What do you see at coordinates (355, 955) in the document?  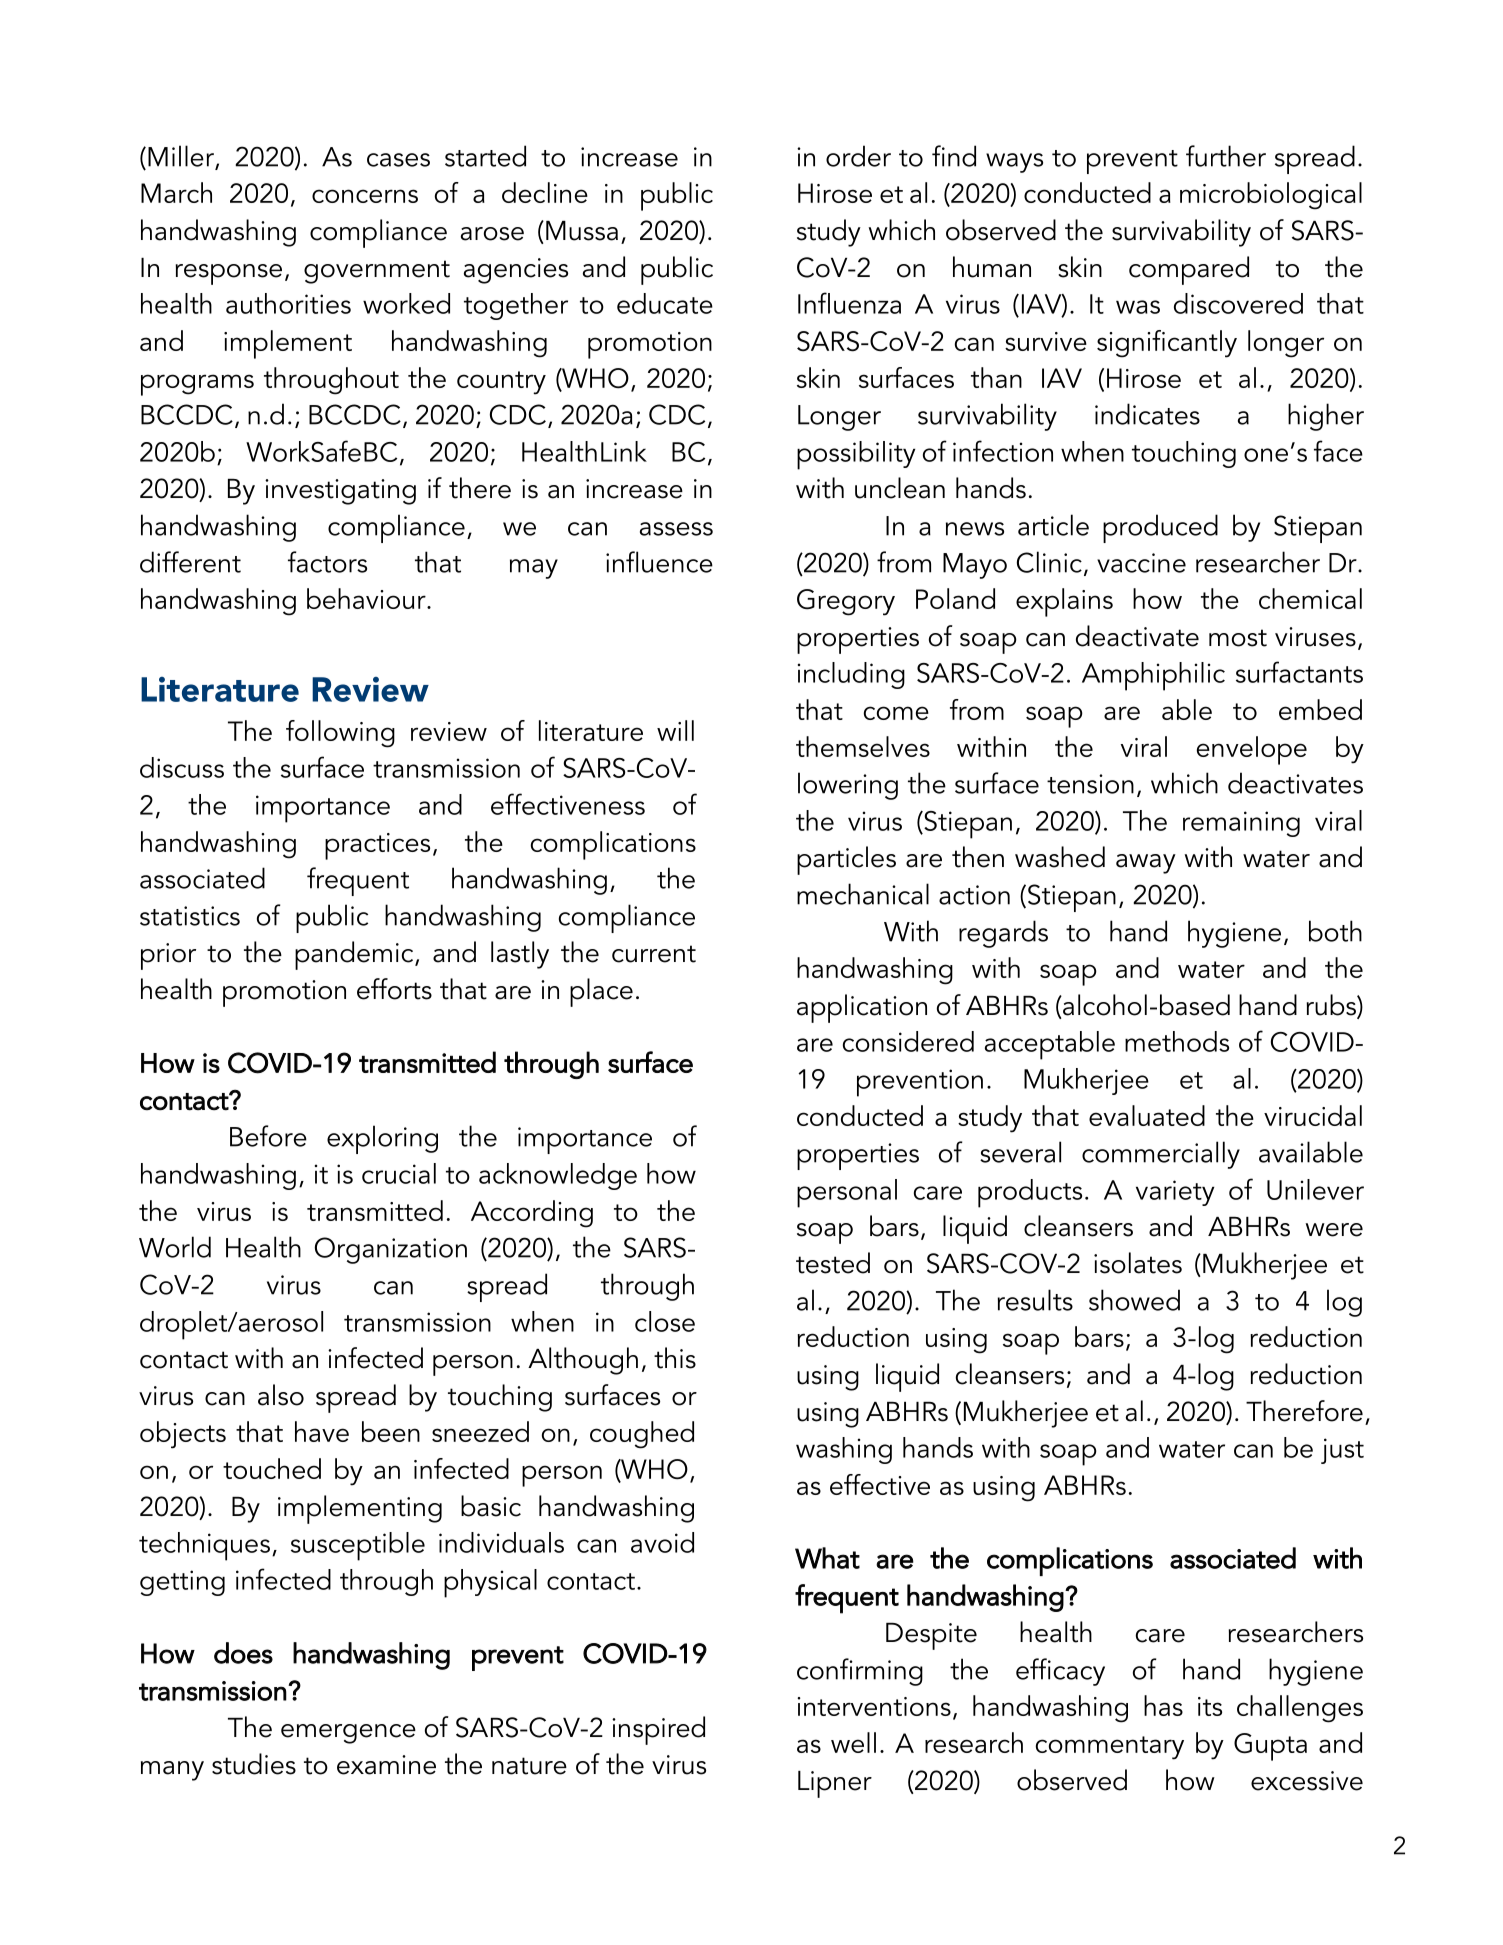 I see `pandemic` at bounding box center [355, 955].
